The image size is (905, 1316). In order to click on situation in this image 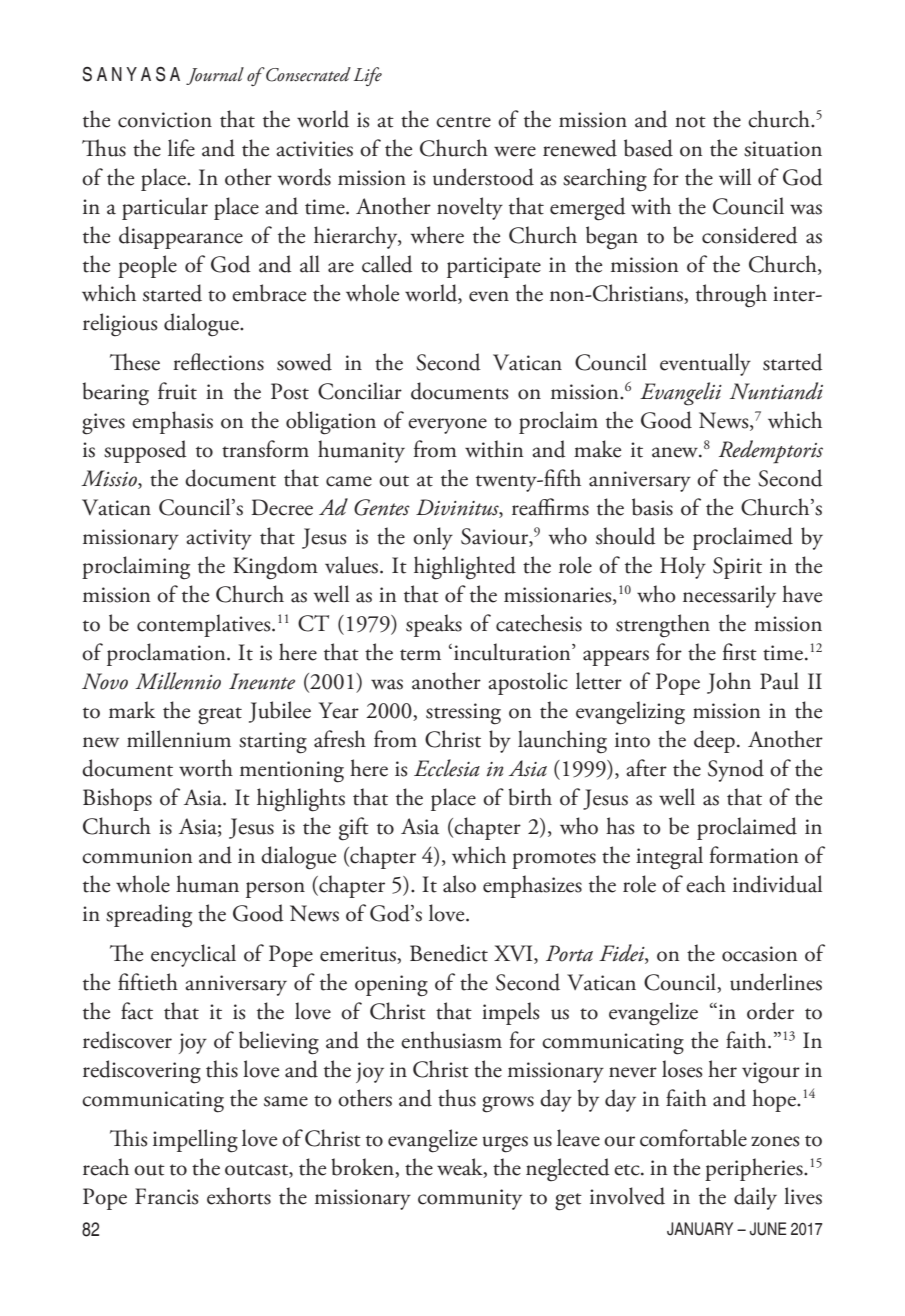, I will do `click(783, 149)`.
